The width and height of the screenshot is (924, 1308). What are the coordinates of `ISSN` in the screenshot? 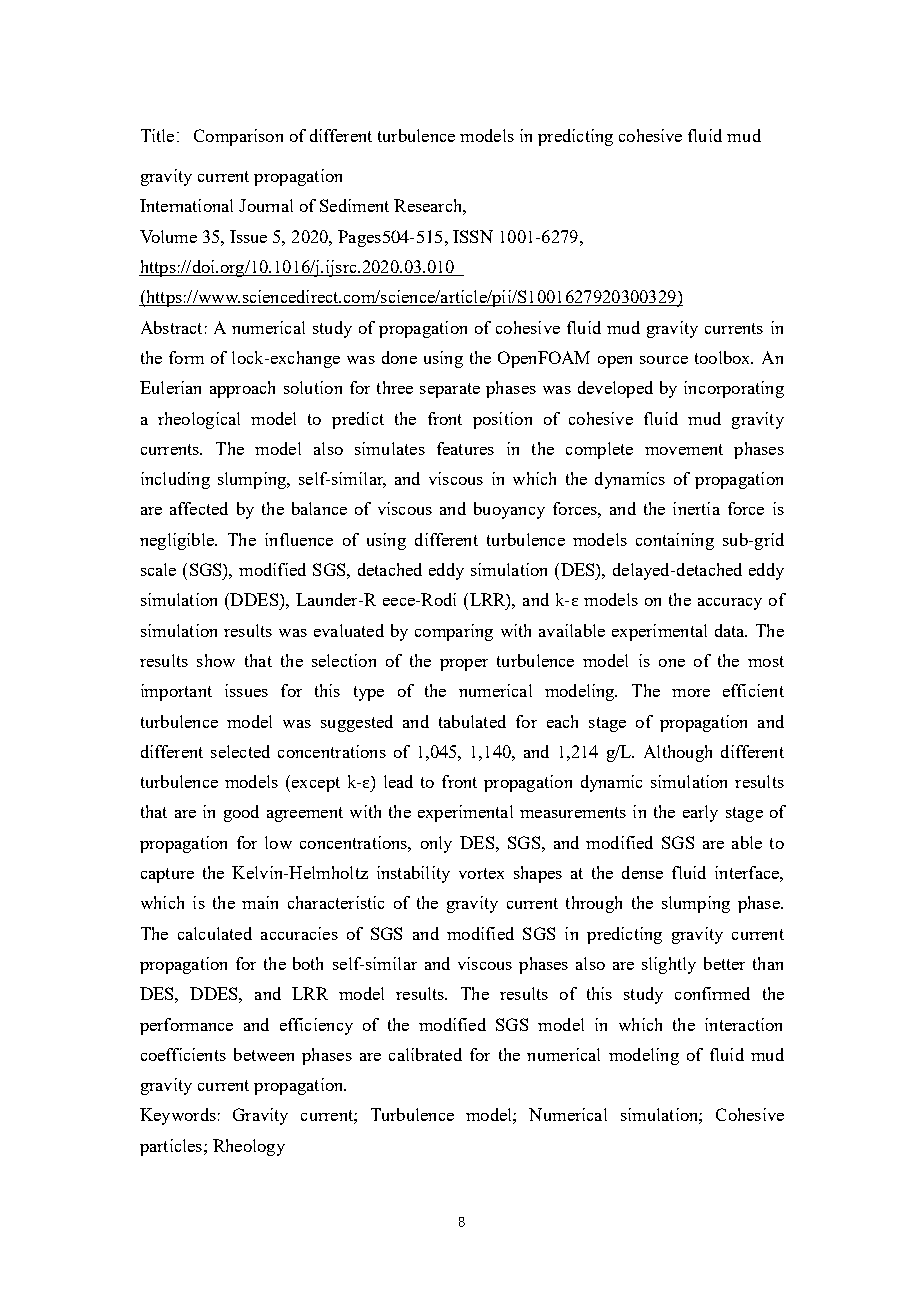 It's located at (473, 236).
